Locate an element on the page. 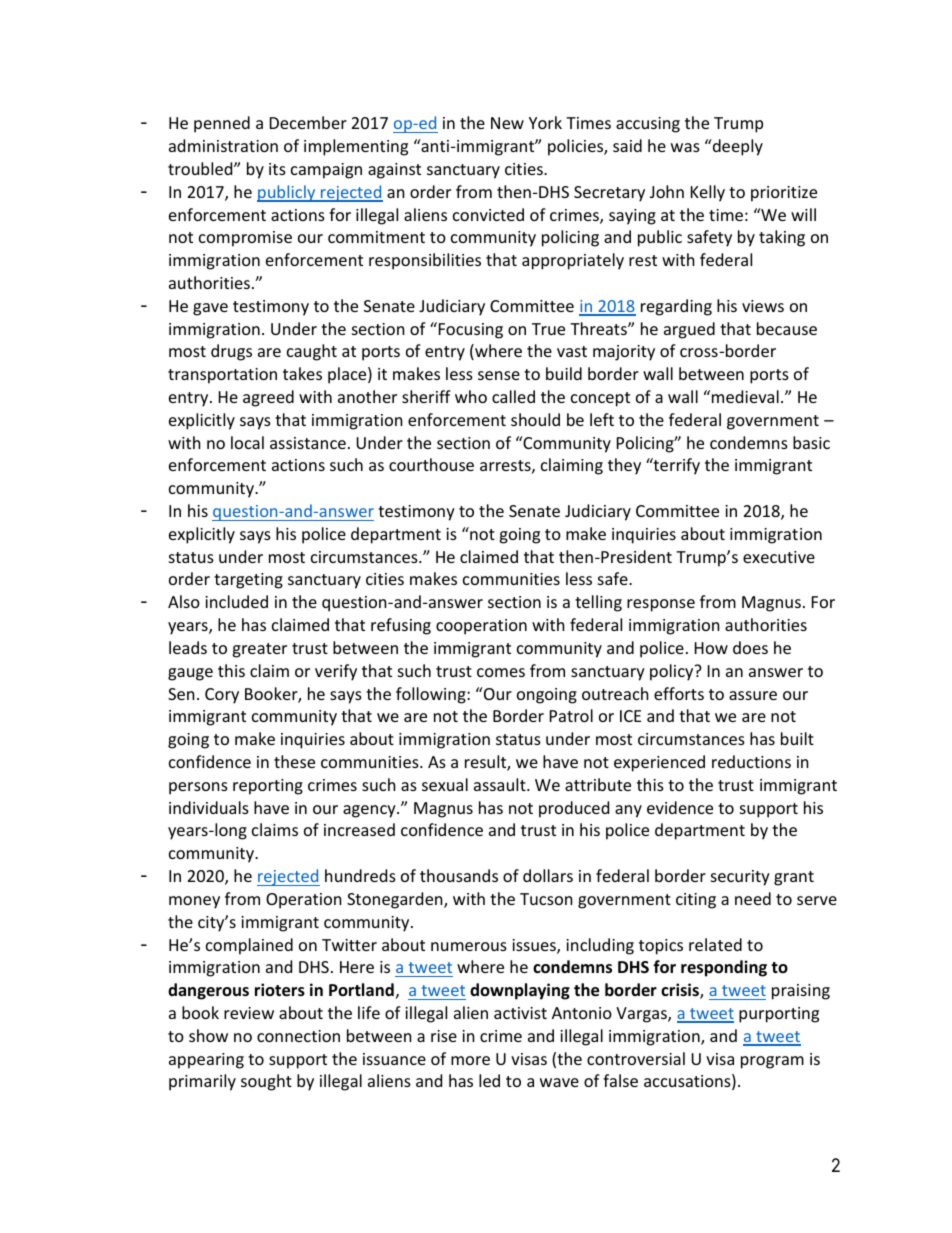 The height and width of the document is (1233, 952). security is located at coordinates (740, 878).
